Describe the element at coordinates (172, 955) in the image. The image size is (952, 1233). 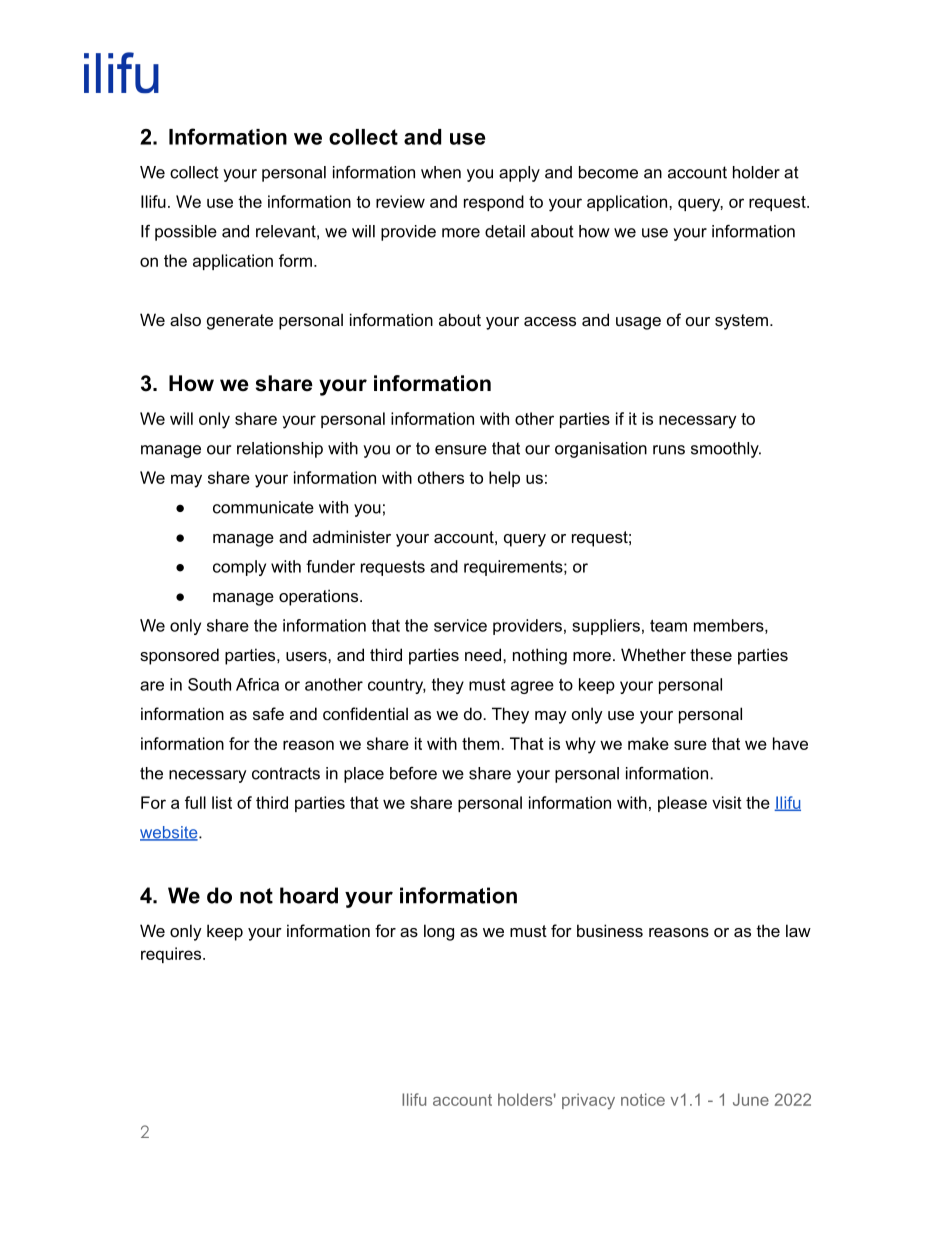
I see `requires` at that location.
